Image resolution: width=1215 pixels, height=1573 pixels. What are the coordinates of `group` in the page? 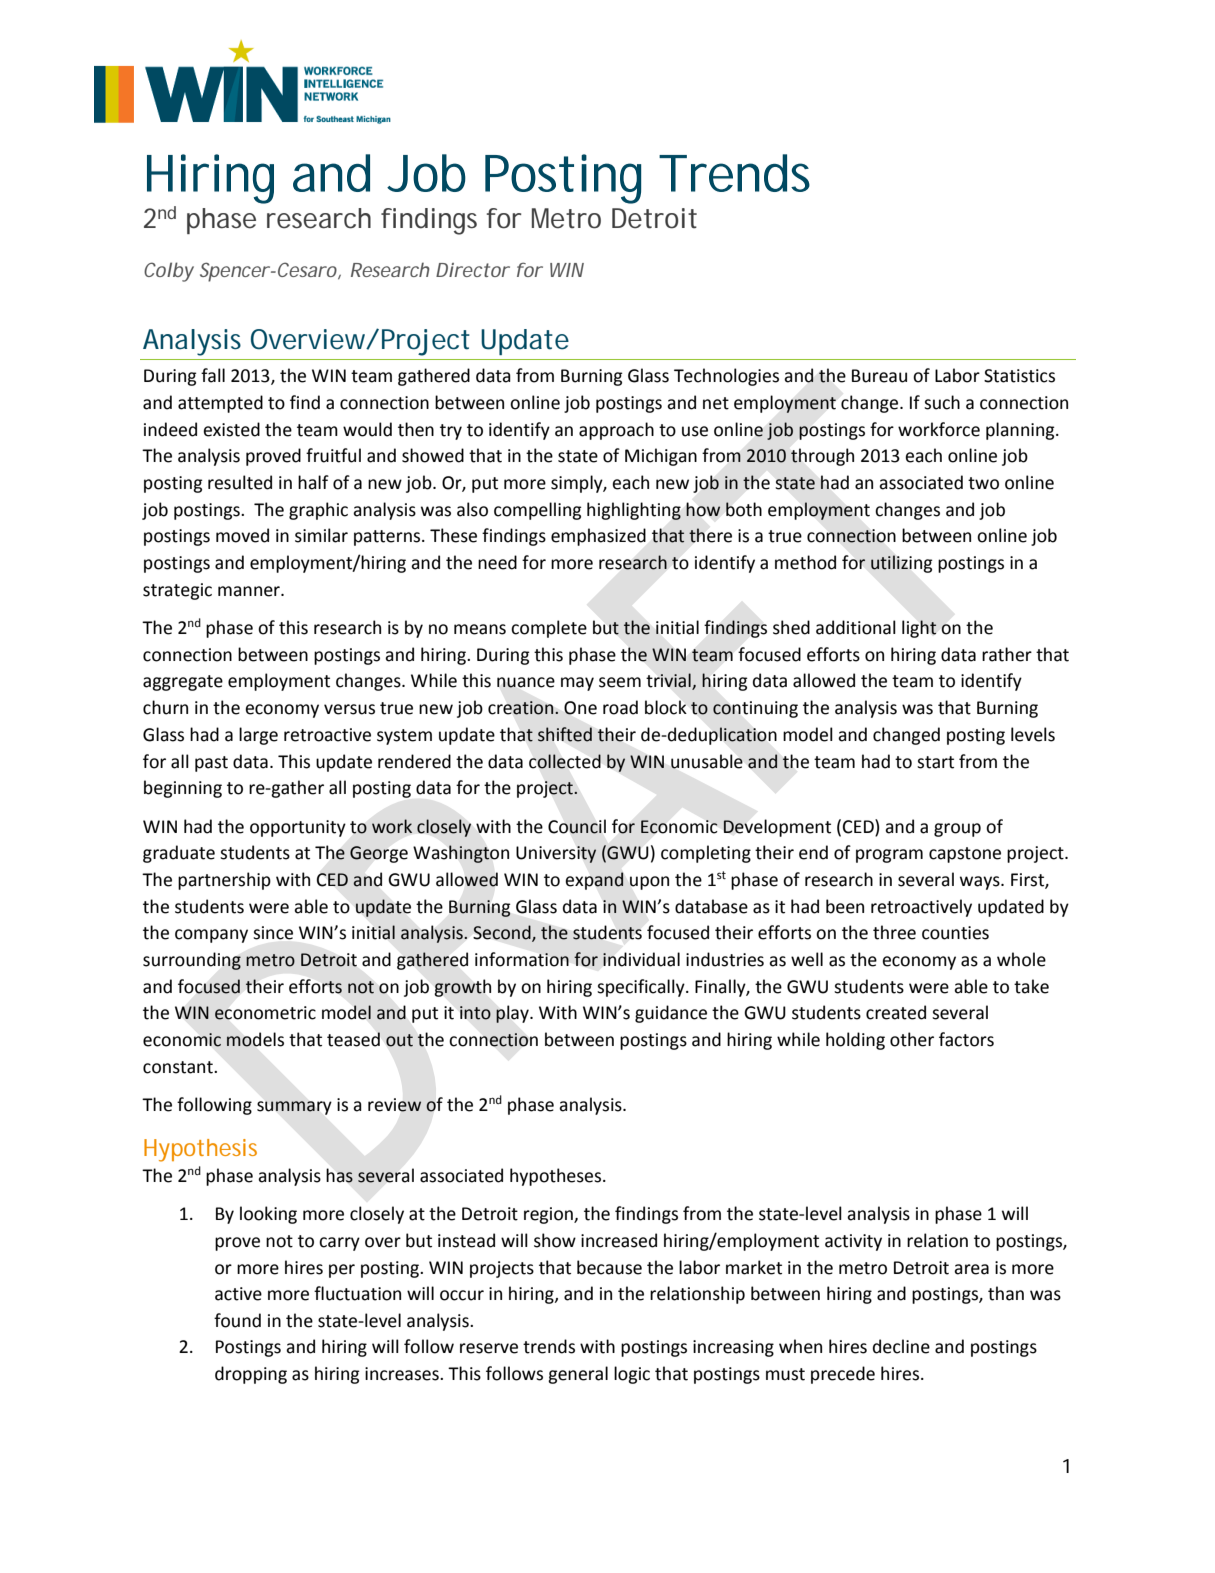 It's located at (957, 830).
